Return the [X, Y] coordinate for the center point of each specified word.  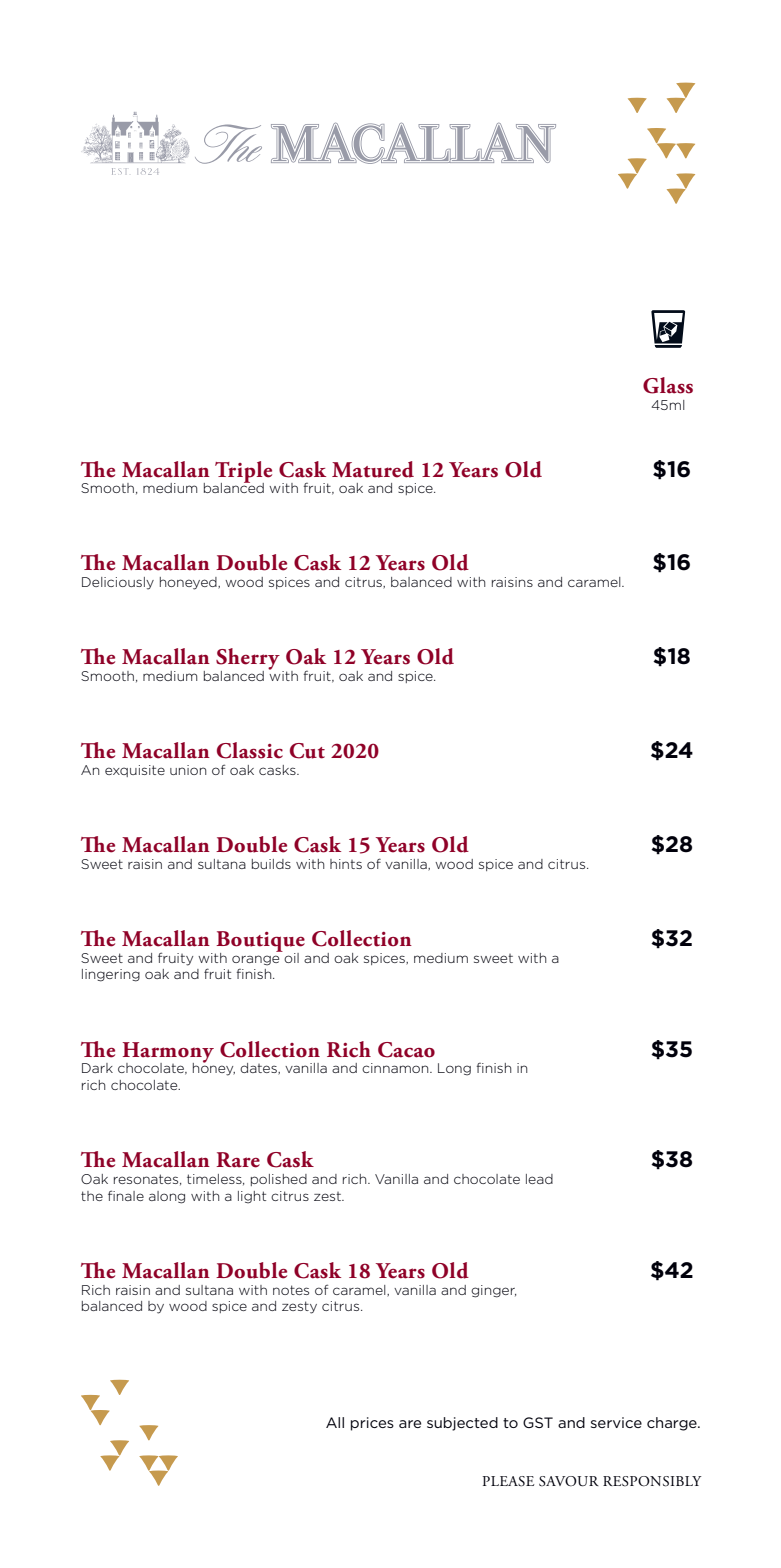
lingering [111, 975]
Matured [373, 469]
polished [279, 1180]
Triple [243, 473]
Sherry [248, 660]
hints [346, 864]
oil [291, 958]
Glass [668, 385]
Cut [307, 751]
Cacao [406, 1050]
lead [539, 1179]
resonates [147, 1179]
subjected [462, 1424]
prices [372, 1424]
